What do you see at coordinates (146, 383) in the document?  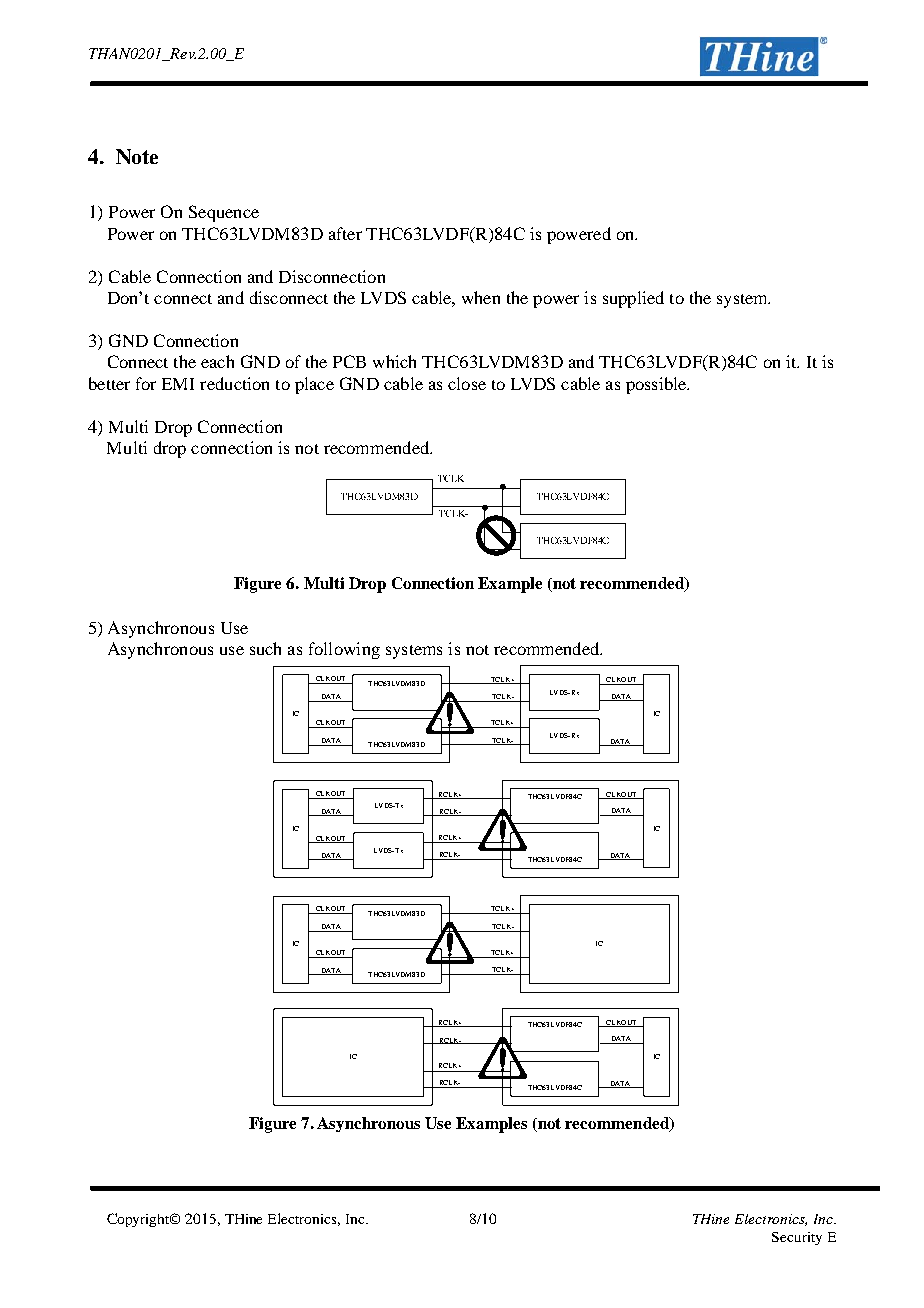 I see `for` at bounding box center [146, 383].
